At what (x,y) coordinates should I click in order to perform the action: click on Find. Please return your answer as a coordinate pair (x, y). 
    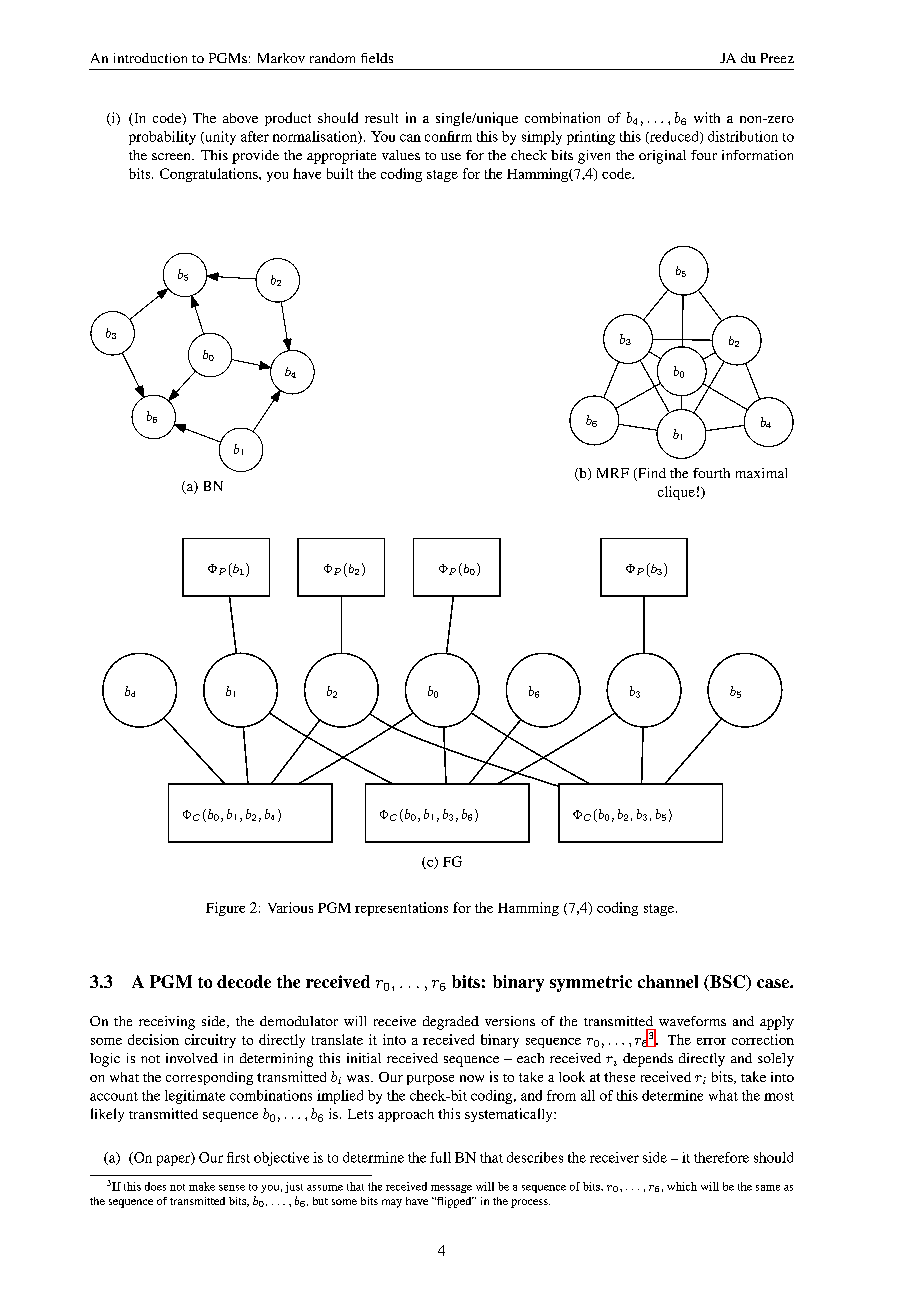
    Looking at the image, I should click on (651, 474).
